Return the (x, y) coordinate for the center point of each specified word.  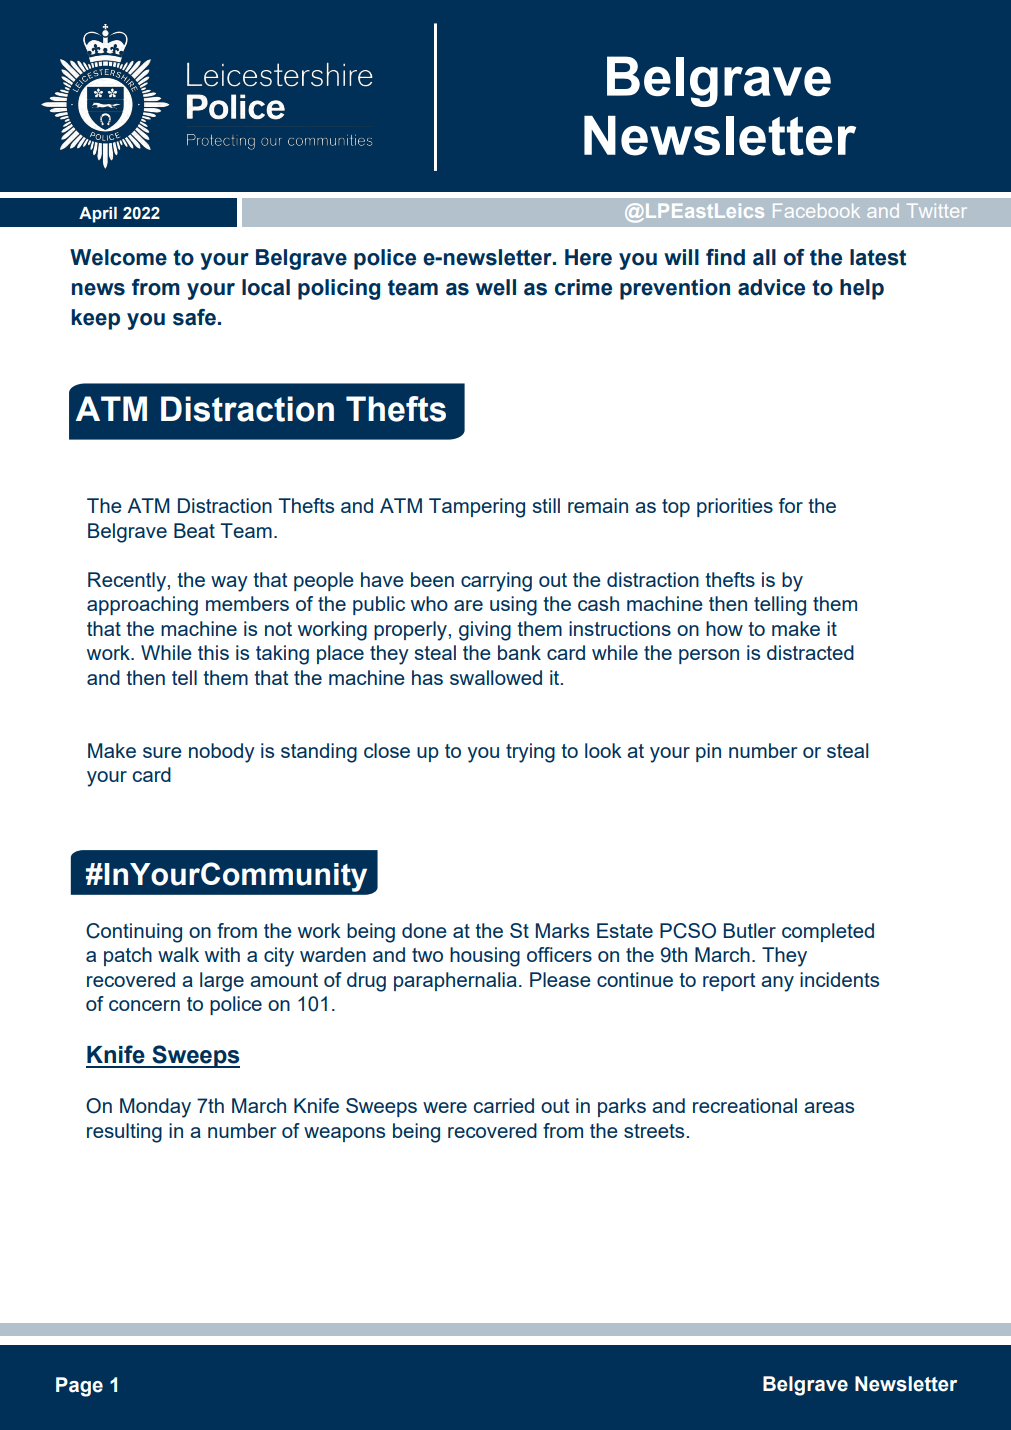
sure (162, 752)
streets (654, 1131)
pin (708, 752)
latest (878, 257)
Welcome (118, 257)
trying (530, 753)
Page (79, 1387)
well (496, 287)
